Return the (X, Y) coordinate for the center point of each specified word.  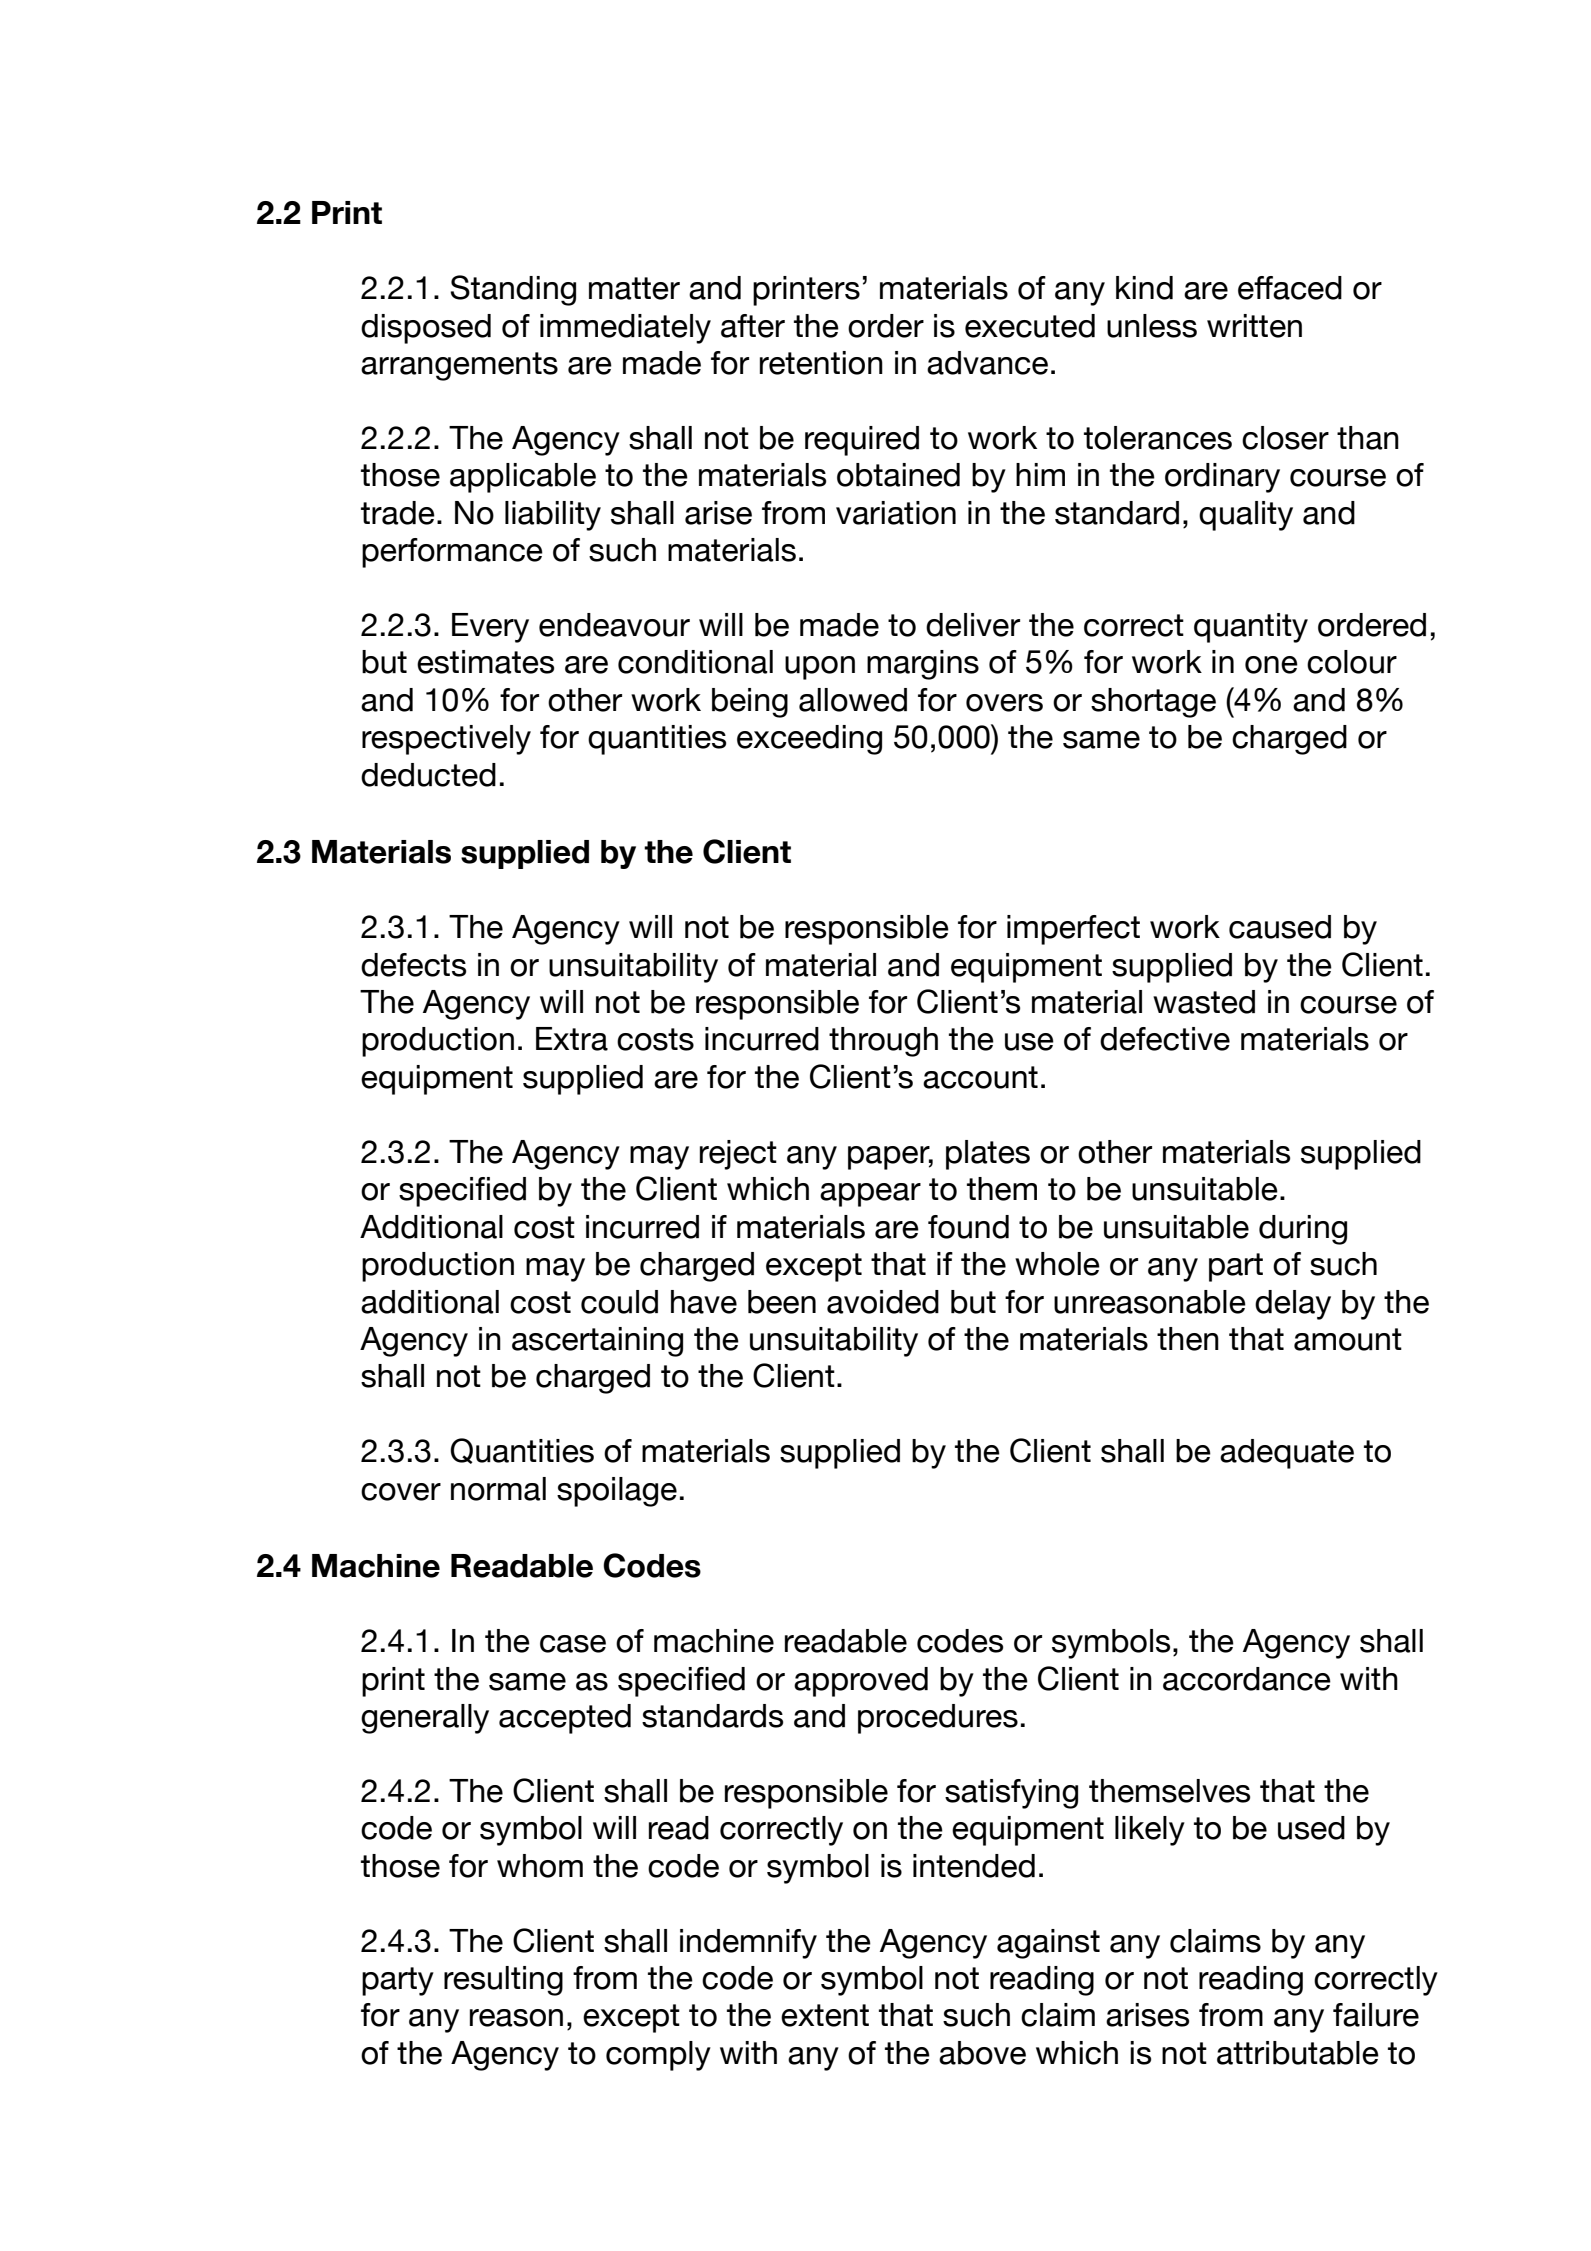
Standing (513, 290)
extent (825, 2015)
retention (821, 363)
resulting (503, 1981)
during (1303, 1230)
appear (870, 1195)
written (1254, 326)
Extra (572, 1039)
